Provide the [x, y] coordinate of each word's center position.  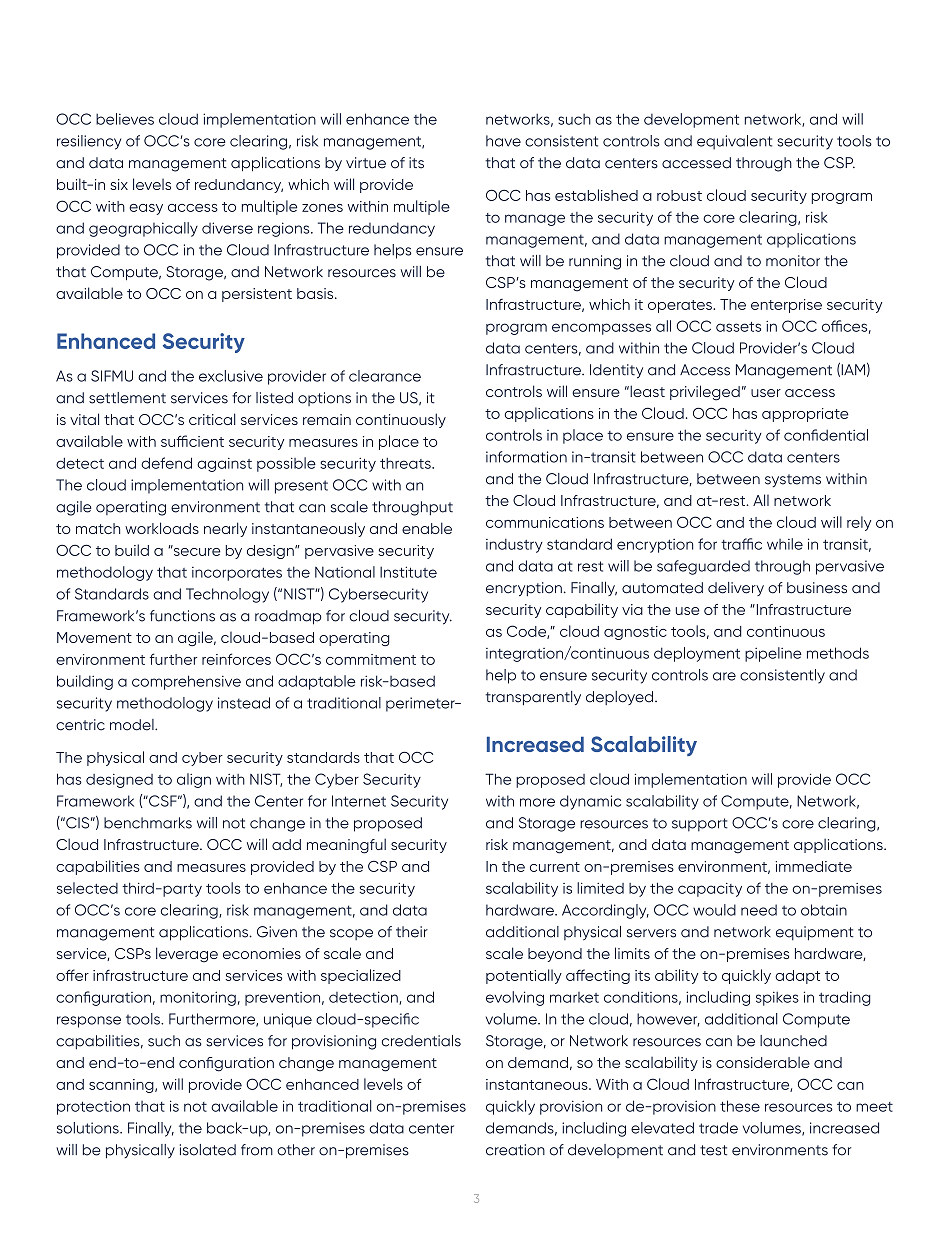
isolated [208, 1150]
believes [125, 119]
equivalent [734, 142]
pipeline [773, 654]
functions [182, 616]
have [503, 141]
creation [515, 1150]
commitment [371, 659]
